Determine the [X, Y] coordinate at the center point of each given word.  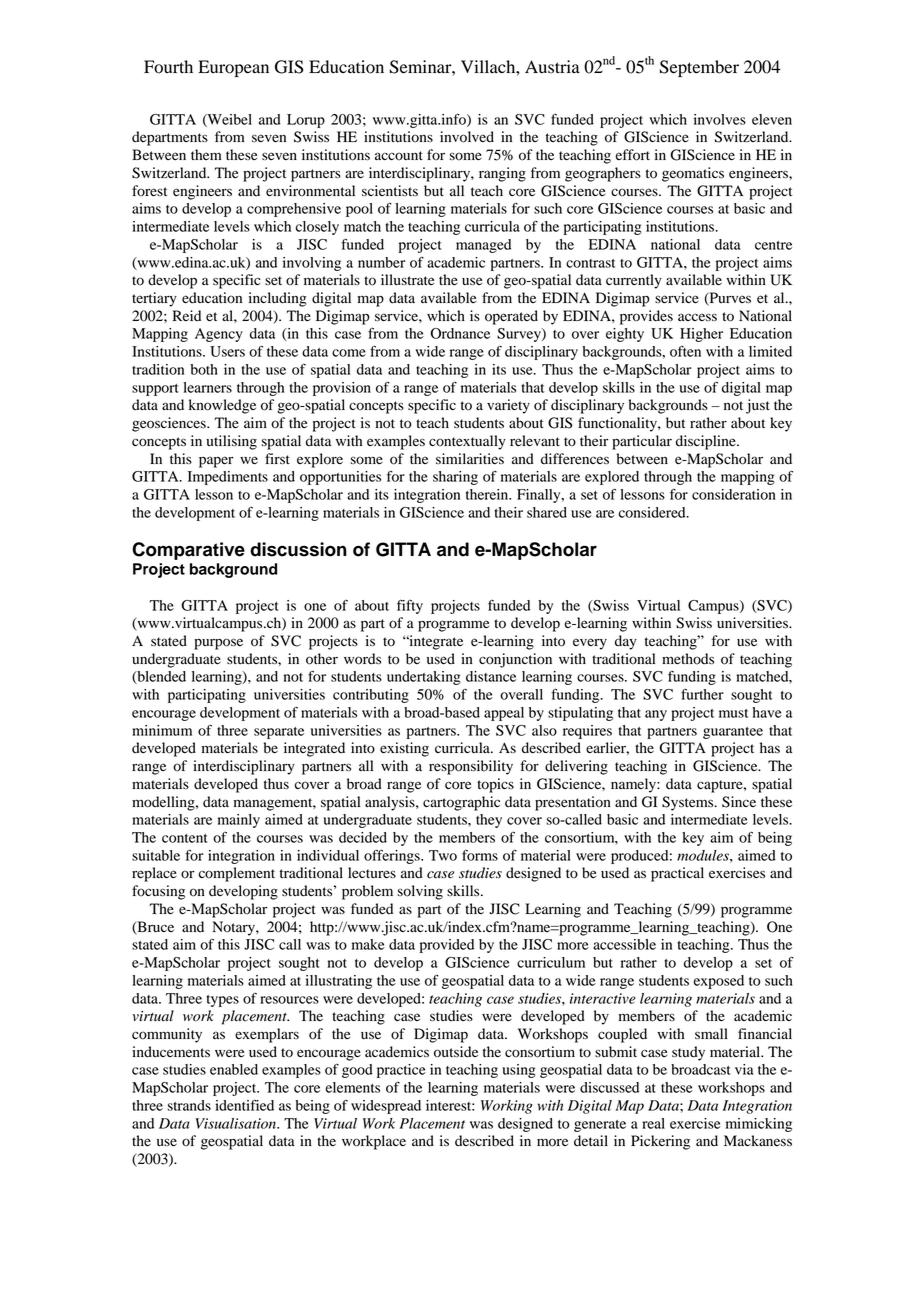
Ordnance [460, 333]
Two [443, 855]
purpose [218, 644]
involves [720, 119]
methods [688, 659]
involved [467, 137]
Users [227, 351]
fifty [410, 606]
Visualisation [237, 1123]
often [685, 351]
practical [677, 874]
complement [237, 874]
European [233, 68]
